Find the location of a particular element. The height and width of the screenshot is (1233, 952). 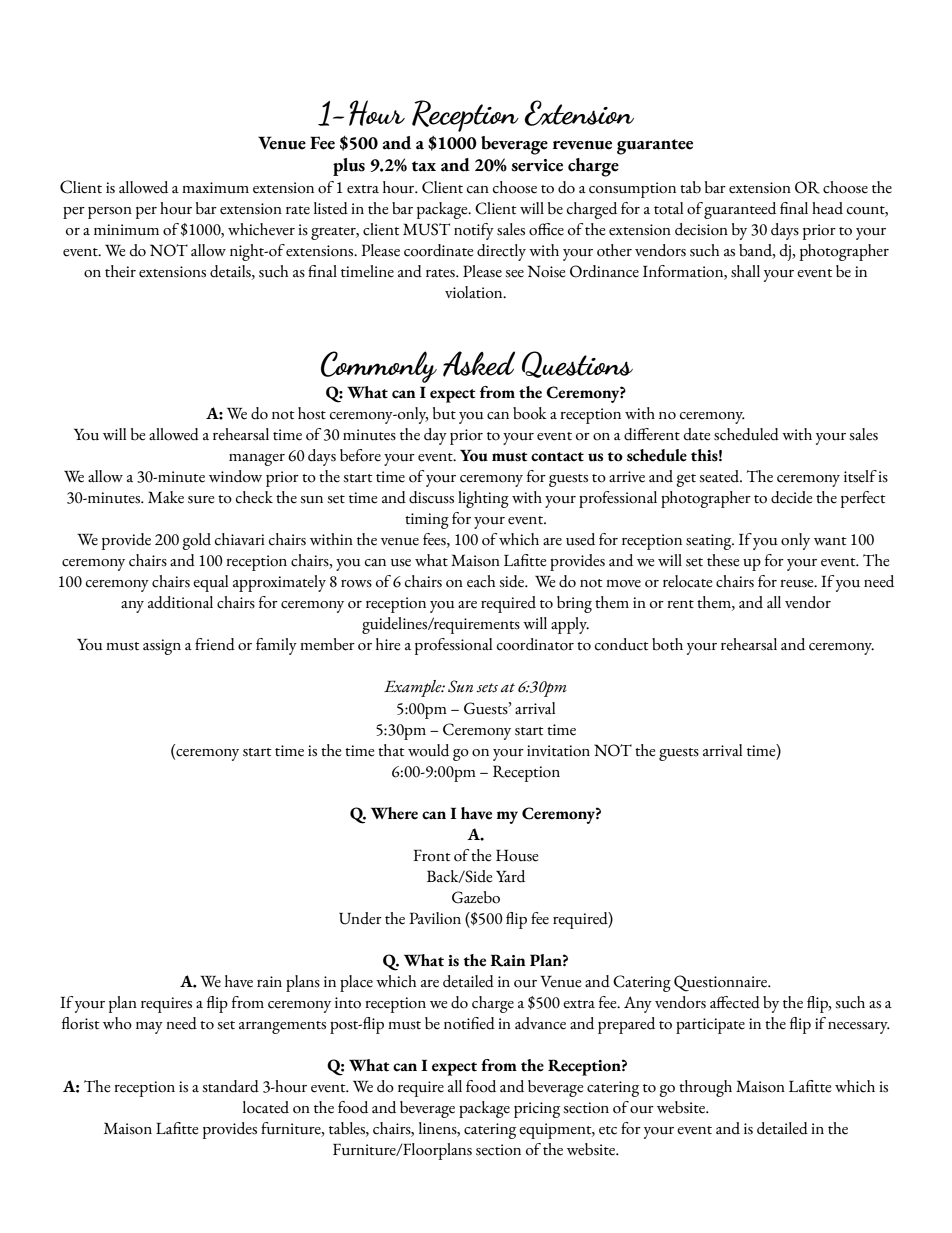

pricing is located at coordinates (537, 1110).
